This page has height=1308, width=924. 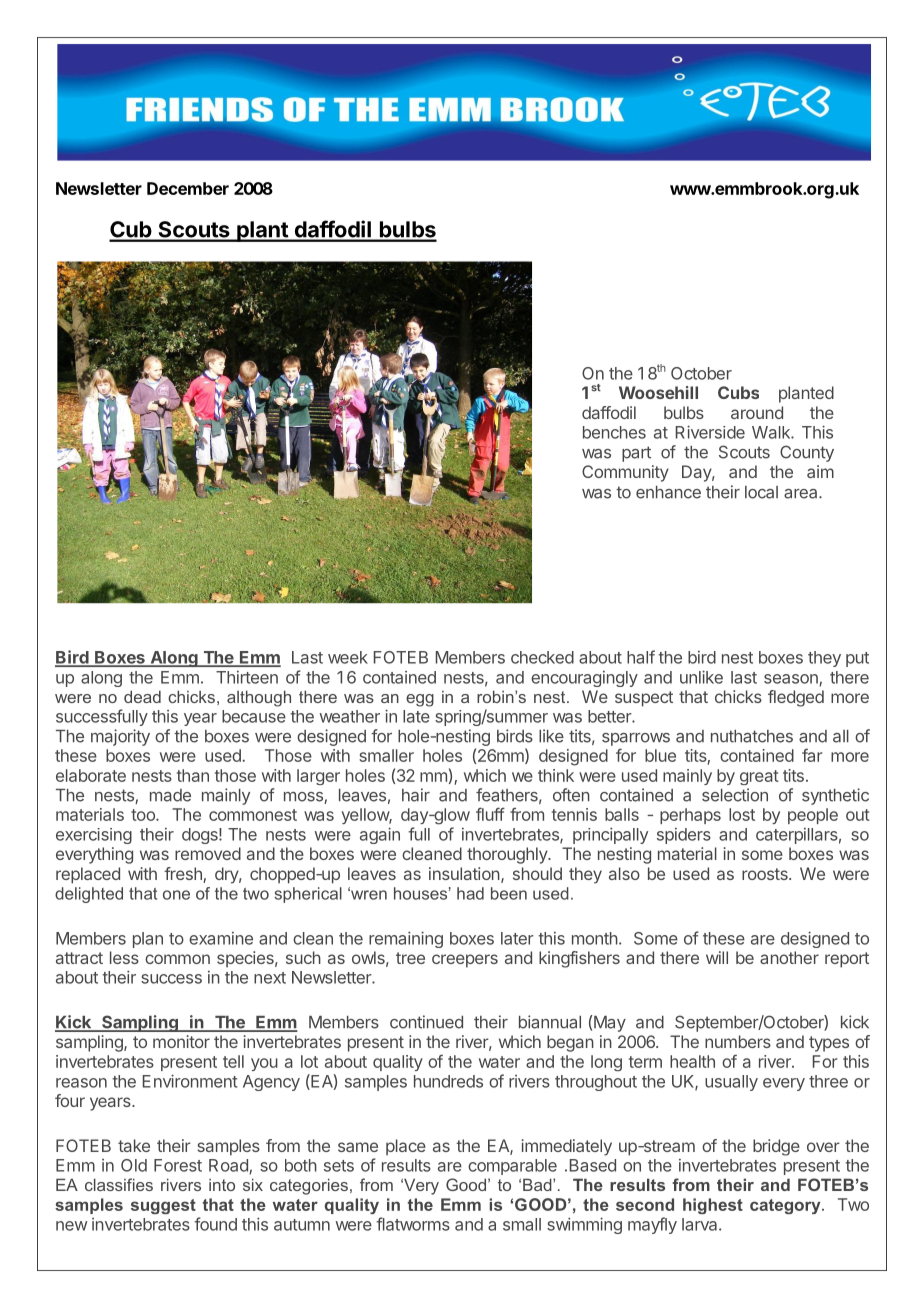 What do you see at coordinates (247, 677) in the page?
I see `Thirteen` at bounding box center [247, 677].
